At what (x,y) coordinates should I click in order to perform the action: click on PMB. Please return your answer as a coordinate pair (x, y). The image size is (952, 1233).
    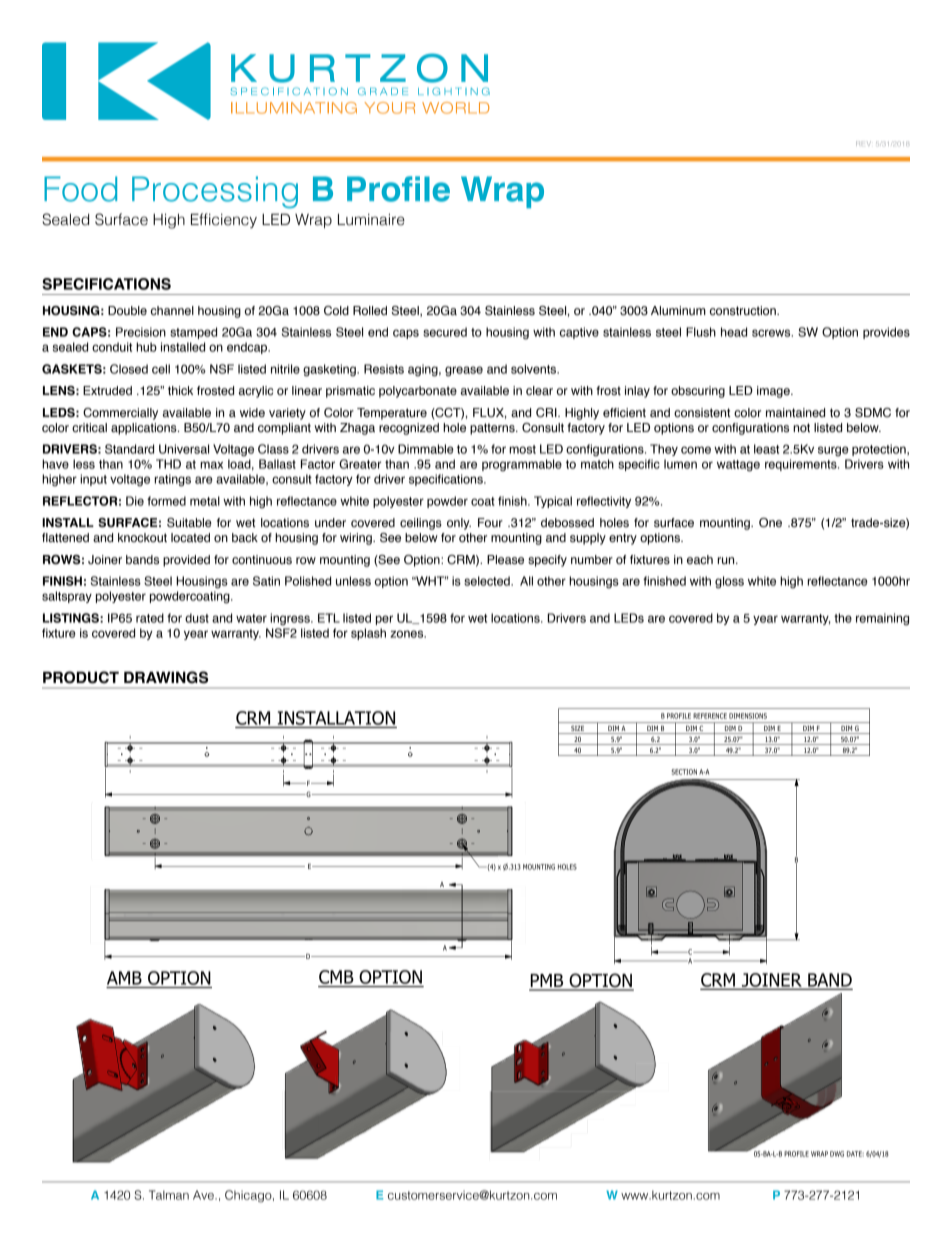
    Looking at the image, I should click on (547, 982).
